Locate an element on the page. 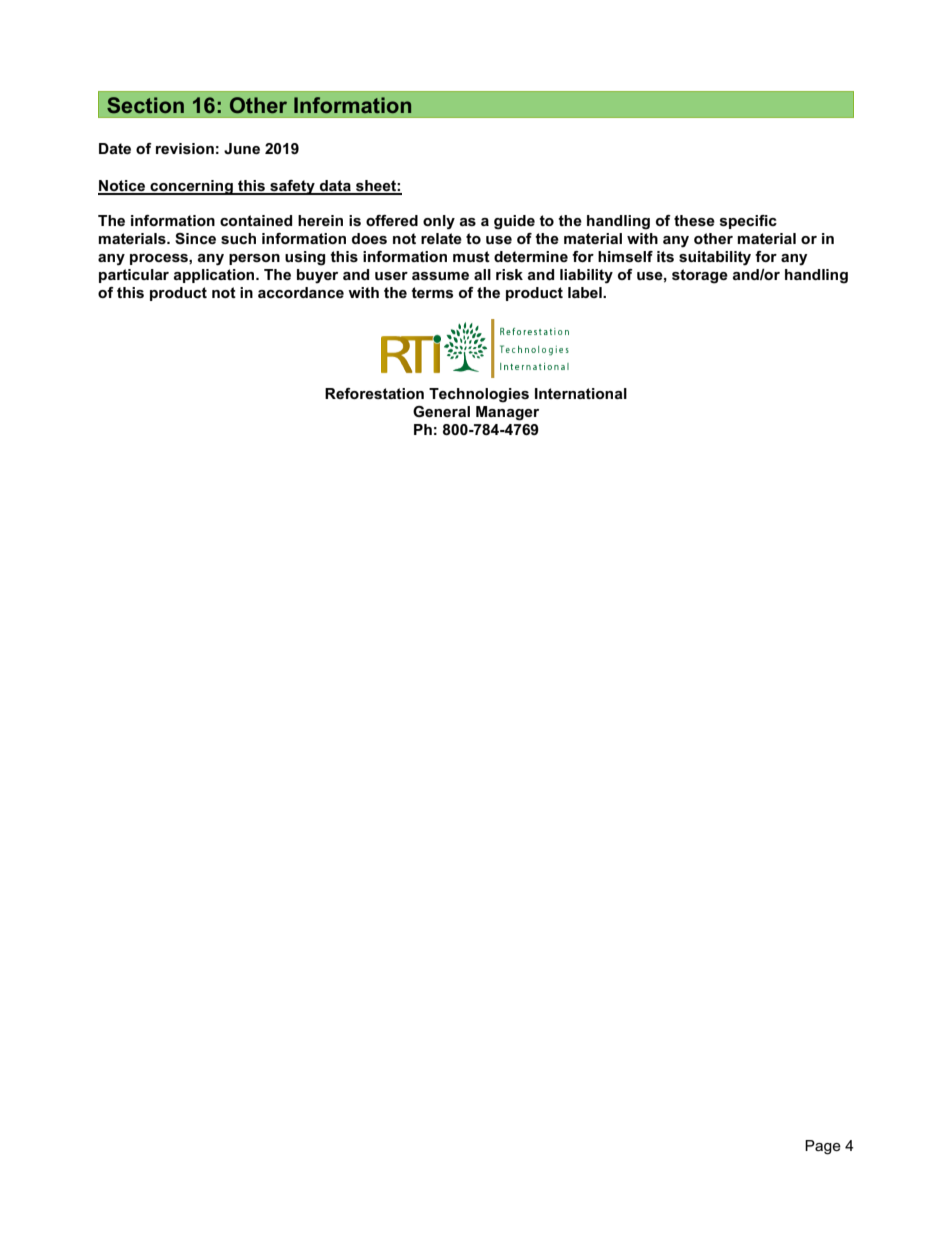 The height and width of the image is (1233, 952). only is located at coordinates (439, 222).
